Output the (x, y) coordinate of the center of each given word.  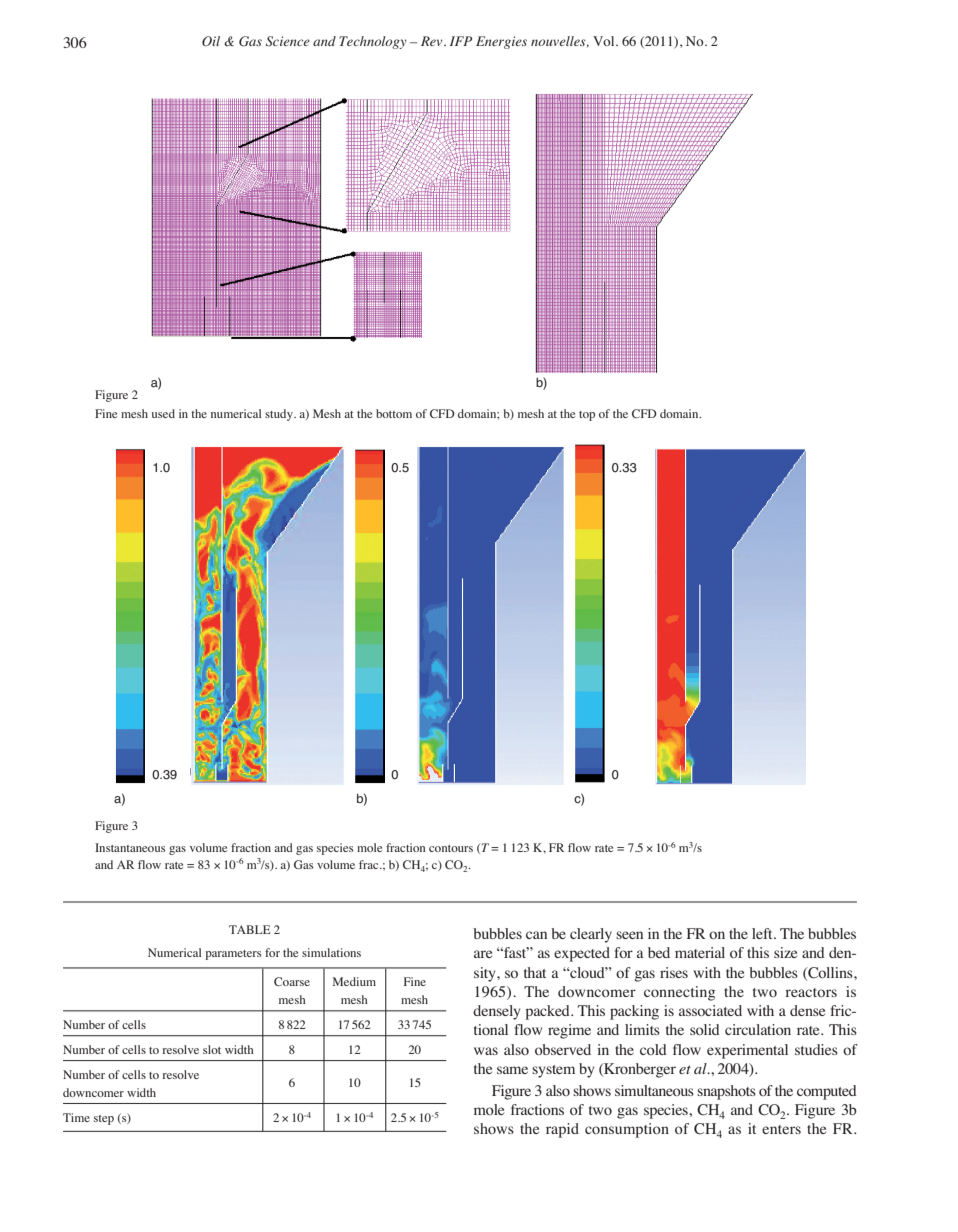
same (512, 1070)
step (104, 1120)
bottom (394, 413)
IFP (461, 41)
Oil (211, 41)
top (587, 416)
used (163, 413)
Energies (501, 42)
